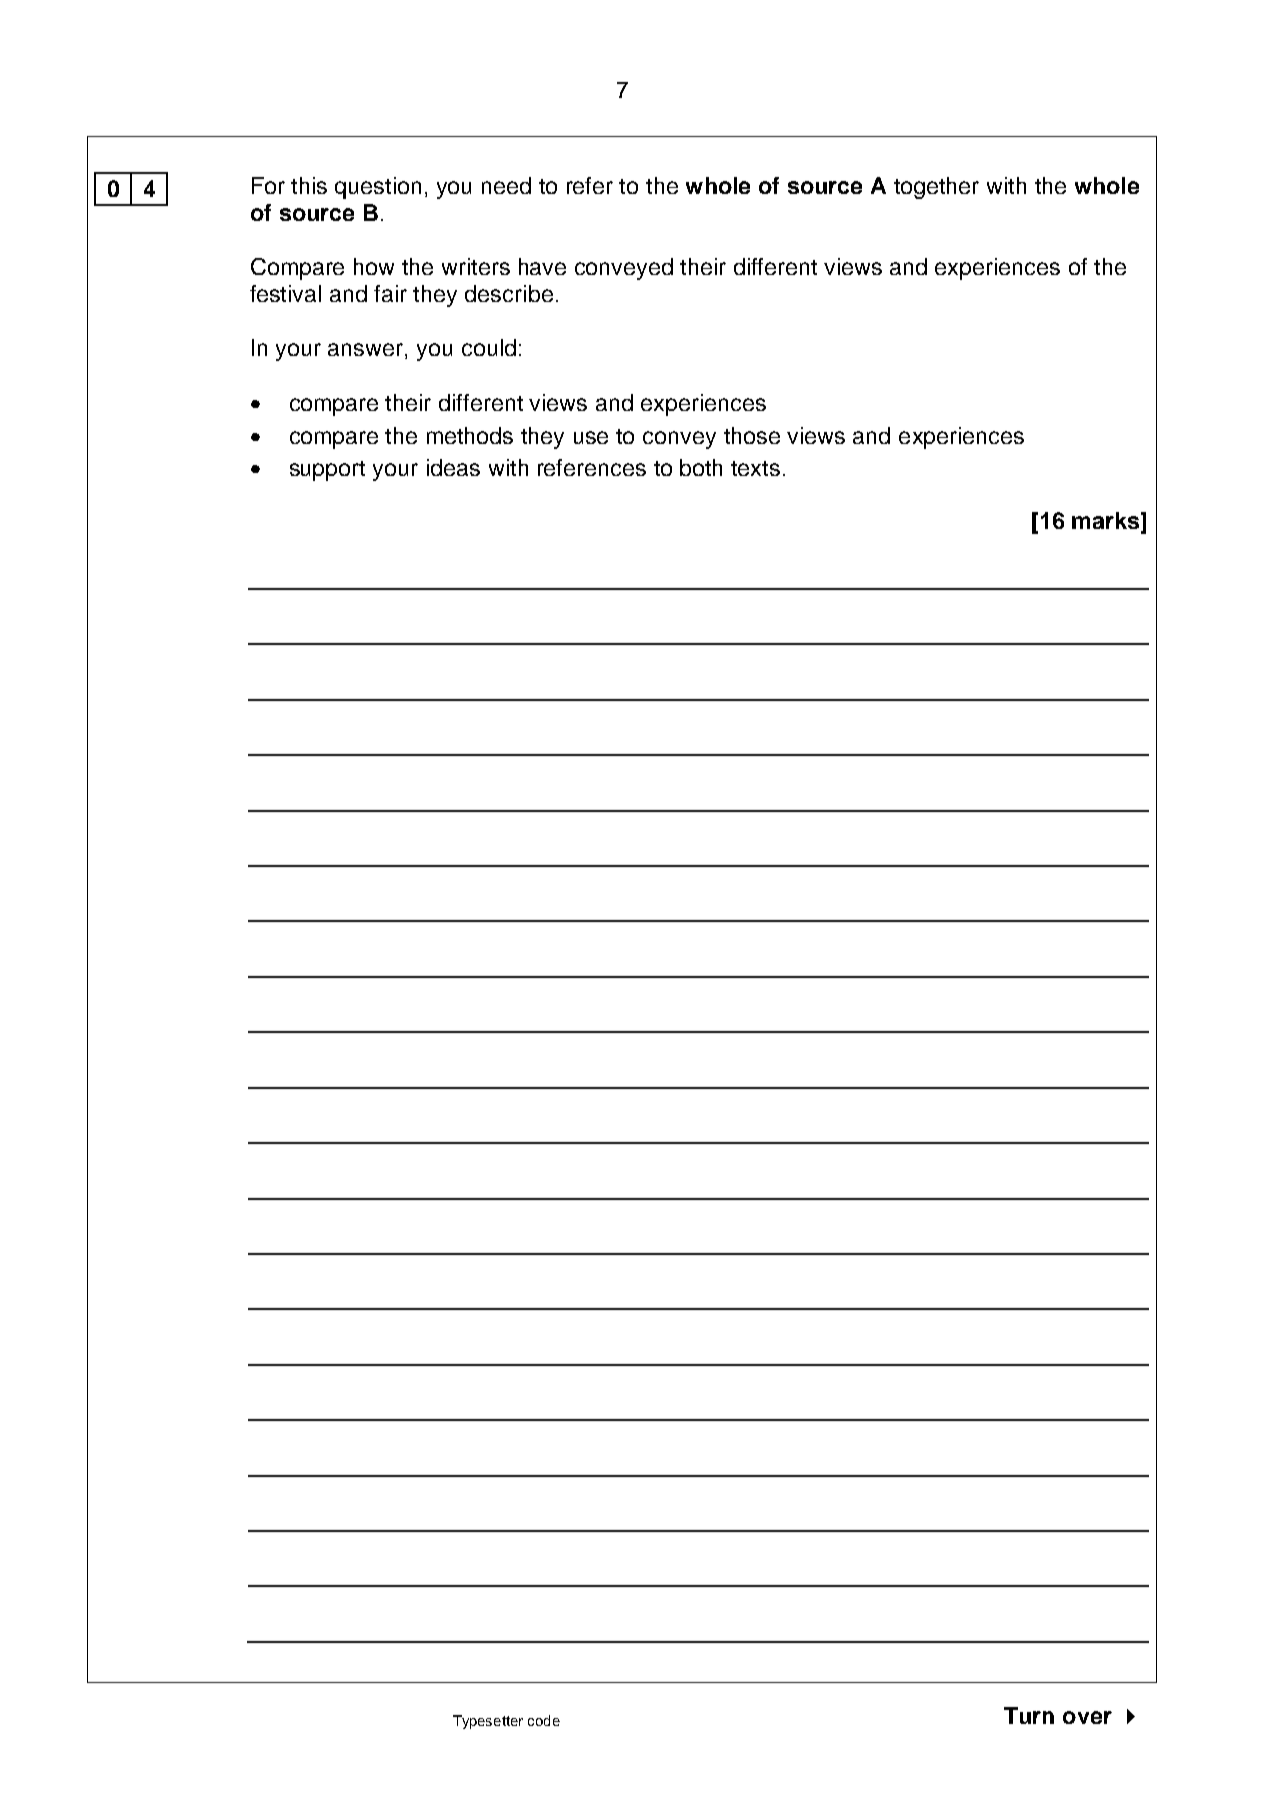 This image has width=1269, height=1795. I want to click on together, so click(936, 188).
